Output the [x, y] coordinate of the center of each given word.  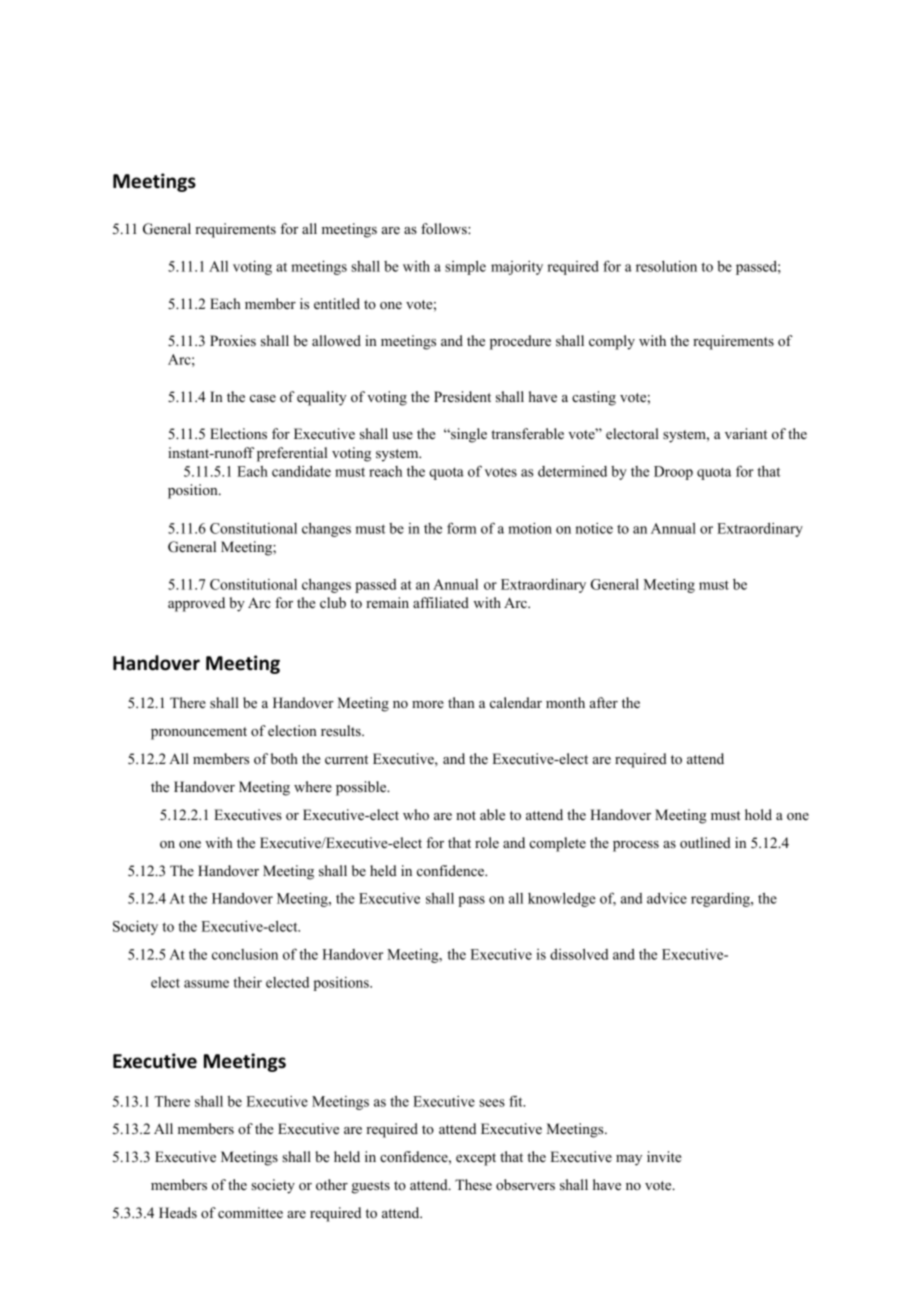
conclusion [245, 954]
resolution [666, 266]
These [473, 1184]
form [461, 528]
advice [667, 898]
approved [196, 604]
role [487, 842]
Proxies [233, 340]
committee [250, 1212]
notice [594, 528]
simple [465, 268]
